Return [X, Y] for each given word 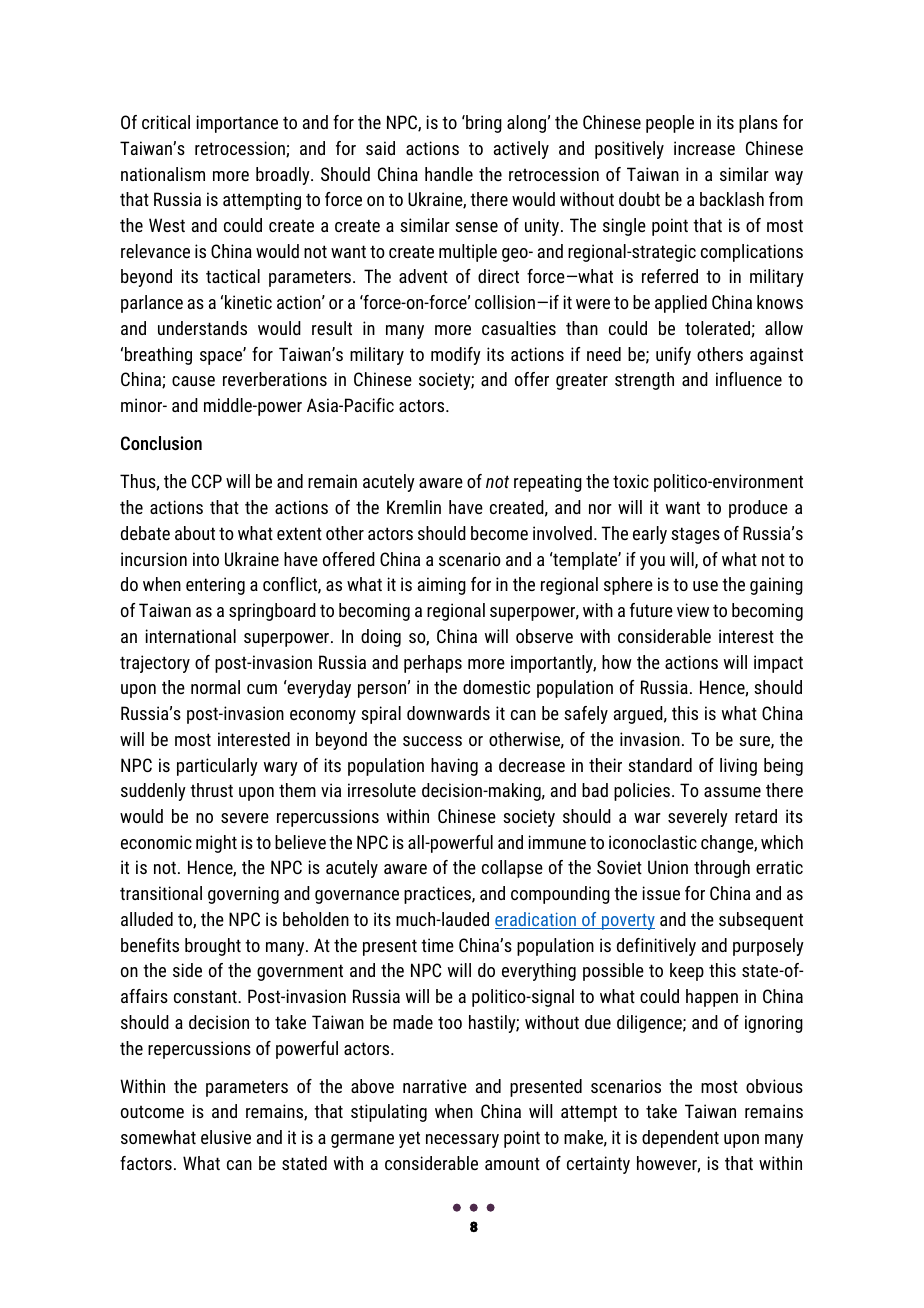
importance [237, 124]
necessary [462, 1141]
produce [758, 509]
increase [704, 148]
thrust [211, 790]
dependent [680, 1139]
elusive [226, 1137]
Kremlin [414, 507]
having [454, 767]
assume [732, 792]
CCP [207, 481]
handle [449, 174]
